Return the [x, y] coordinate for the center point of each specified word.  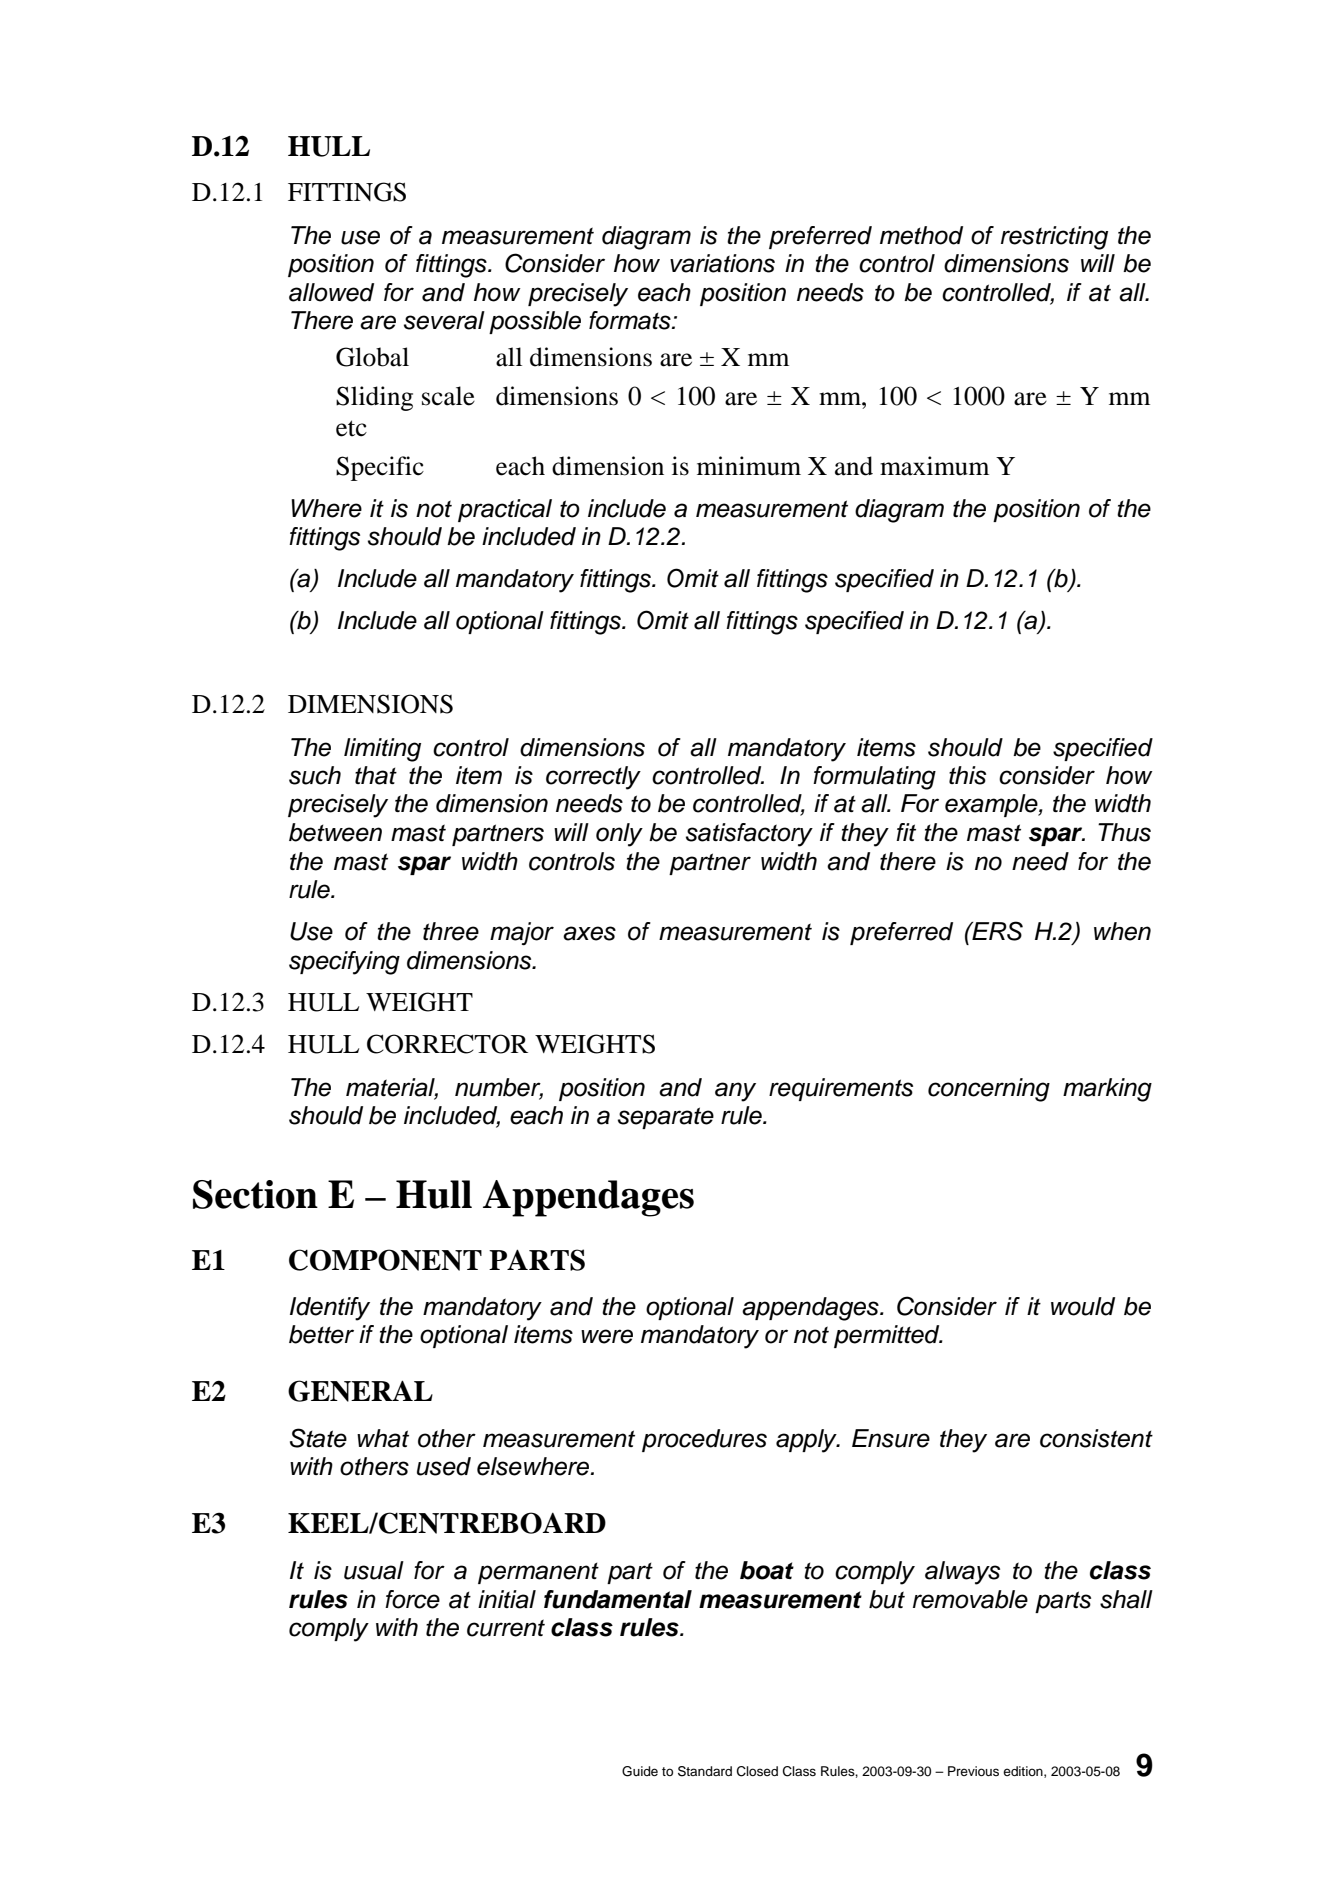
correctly [593, 778]
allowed [331, 292]
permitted [888, 1336]
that [376, 775]
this [967, 775]
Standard [705, 1771]
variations [722, 263]
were [607, 1336]
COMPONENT [385, 1260]
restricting [1054, 238]
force [412, 1599]
